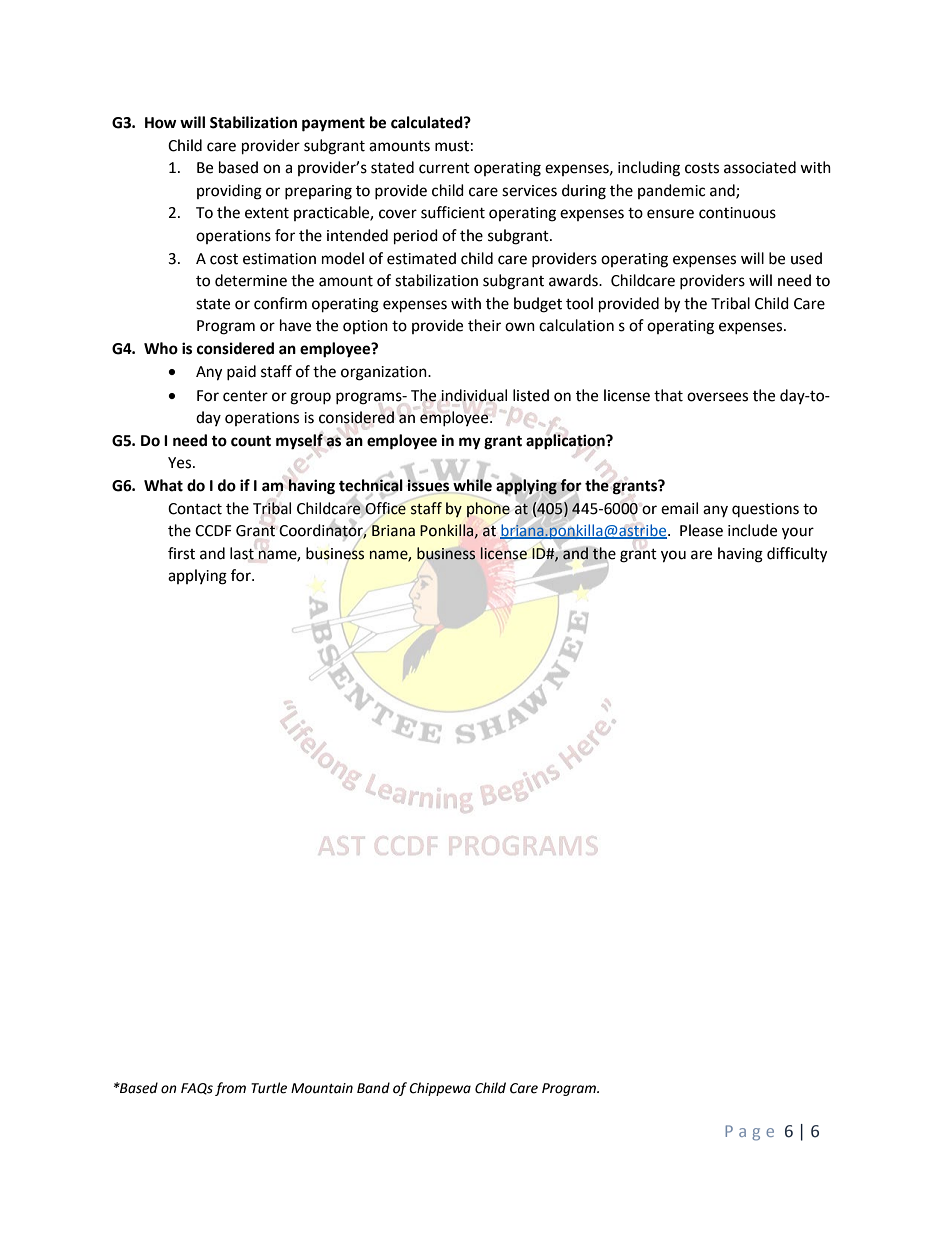 This screenshot has width=952, height=1233. What do you see at coordinates (765, 510) in the screenshot?
I see `questions` at bounding box center [765, 510].
